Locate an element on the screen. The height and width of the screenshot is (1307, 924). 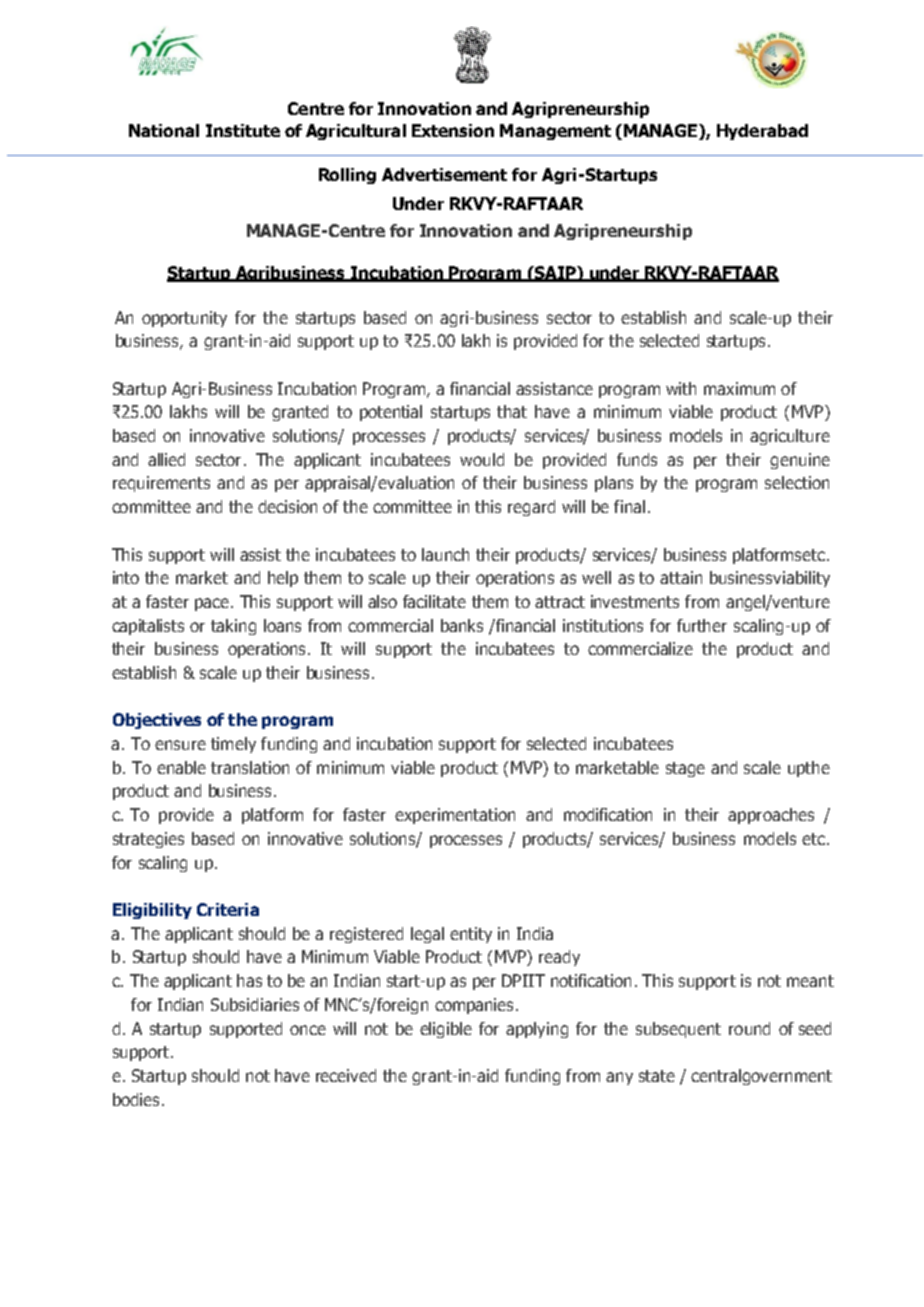
Institute is located at coordinates (243, 130).
